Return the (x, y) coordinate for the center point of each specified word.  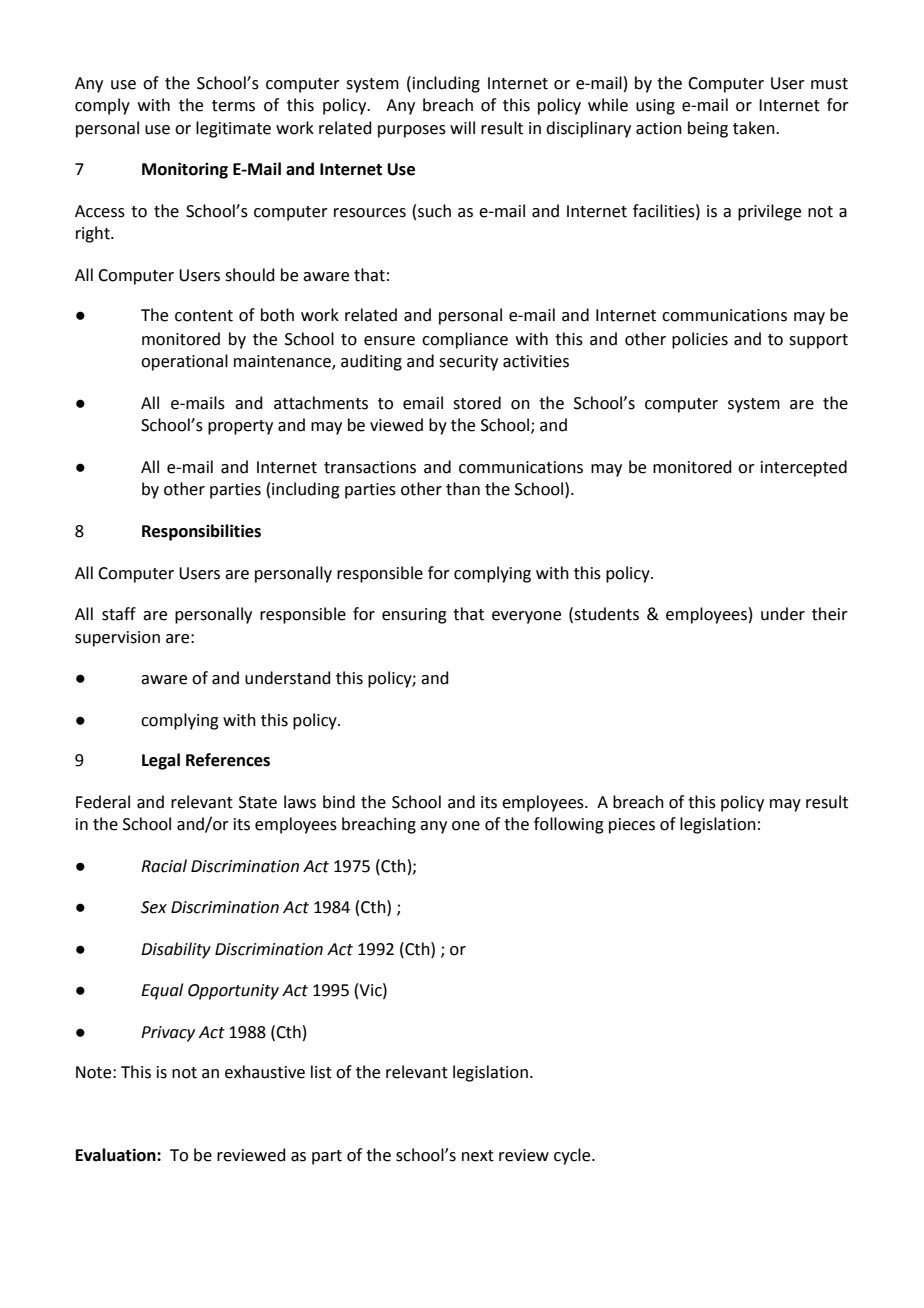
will (462, 127)
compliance (465, 340)
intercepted (804, 468)
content (204, 316)
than (463, 489)
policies (700, 340)
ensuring (414, 616)
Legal (161, 761)
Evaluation (117, 1155)
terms (233, 106)
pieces (632, 826)
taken (755, 128)
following (569, 825)
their (830, 614)
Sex (154, 907)
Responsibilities (201, 532)
